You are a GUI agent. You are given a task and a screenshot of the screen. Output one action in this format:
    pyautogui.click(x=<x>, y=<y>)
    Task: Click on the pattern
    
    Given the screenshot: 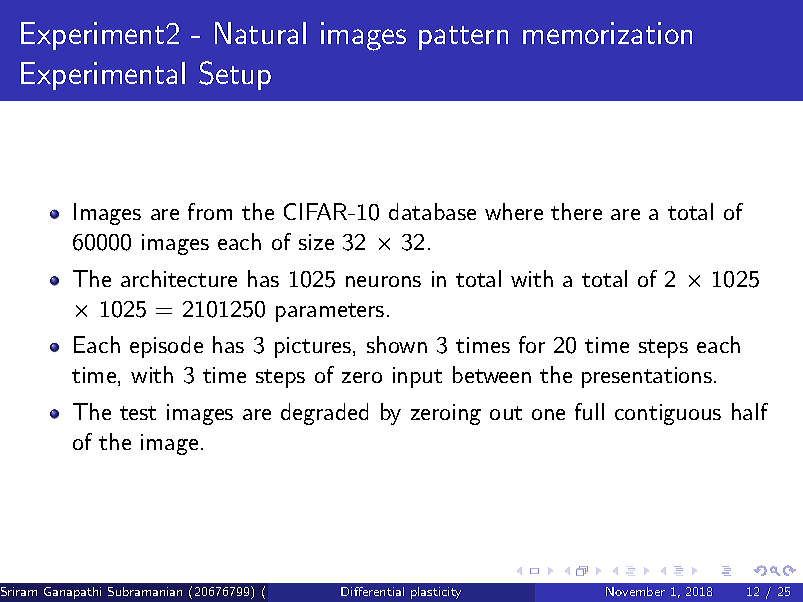 What is the action you would take?
    pyautogui.click(x=463, y=38)
